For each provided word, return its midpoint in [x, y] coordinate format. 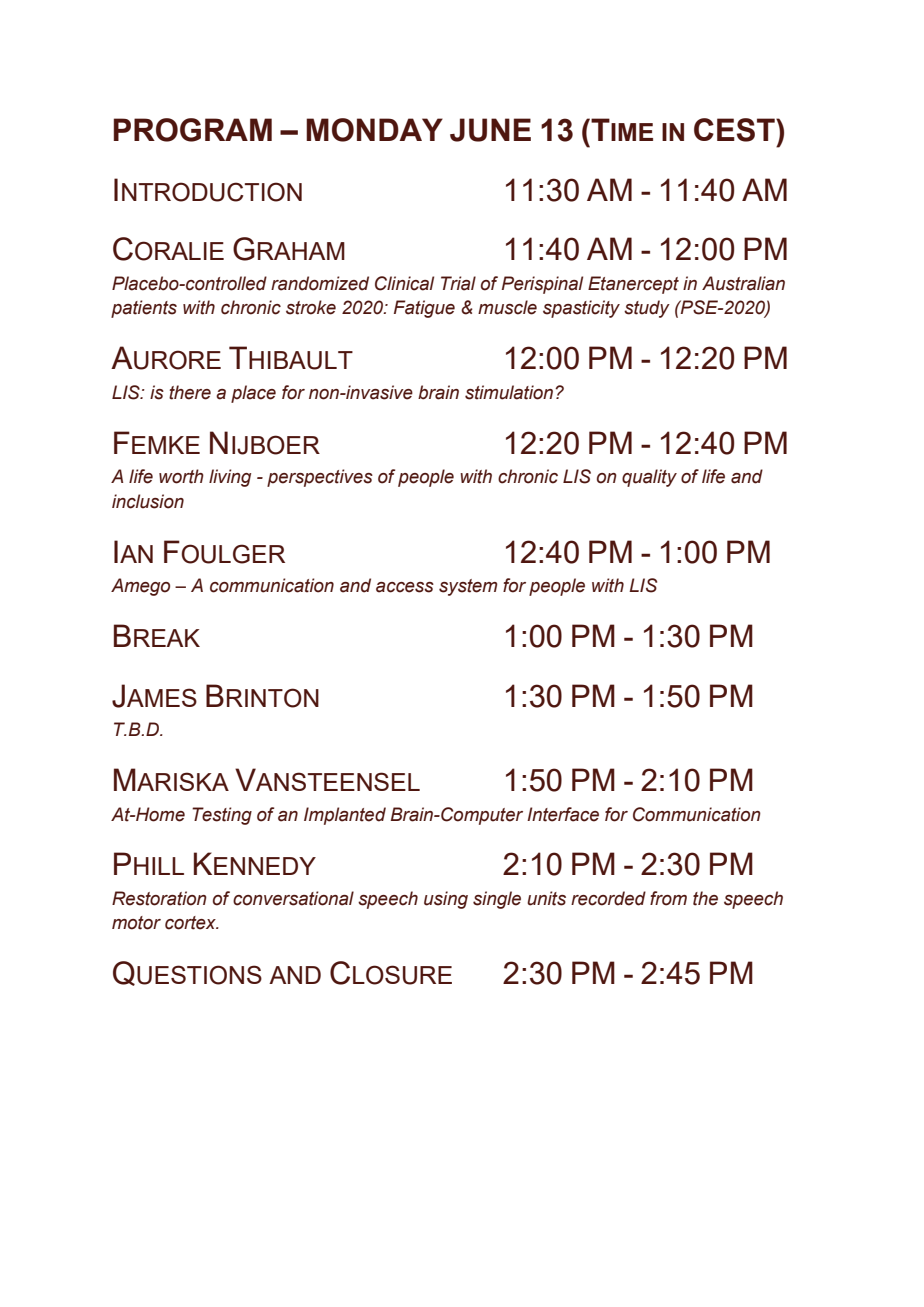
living [230, 478]
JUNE [490, 130]
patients [144, 309]
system [468, 587]
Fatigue [424, 309]
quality [649, 478]
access [405, 587]
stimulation [510, 392]
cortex [191, 923]
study [647, 309]
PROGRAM [193, 130]
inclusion [148, 501]
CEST [735, 130]
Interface [563, 814]
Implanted [345, 816]
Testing [222, 816]
